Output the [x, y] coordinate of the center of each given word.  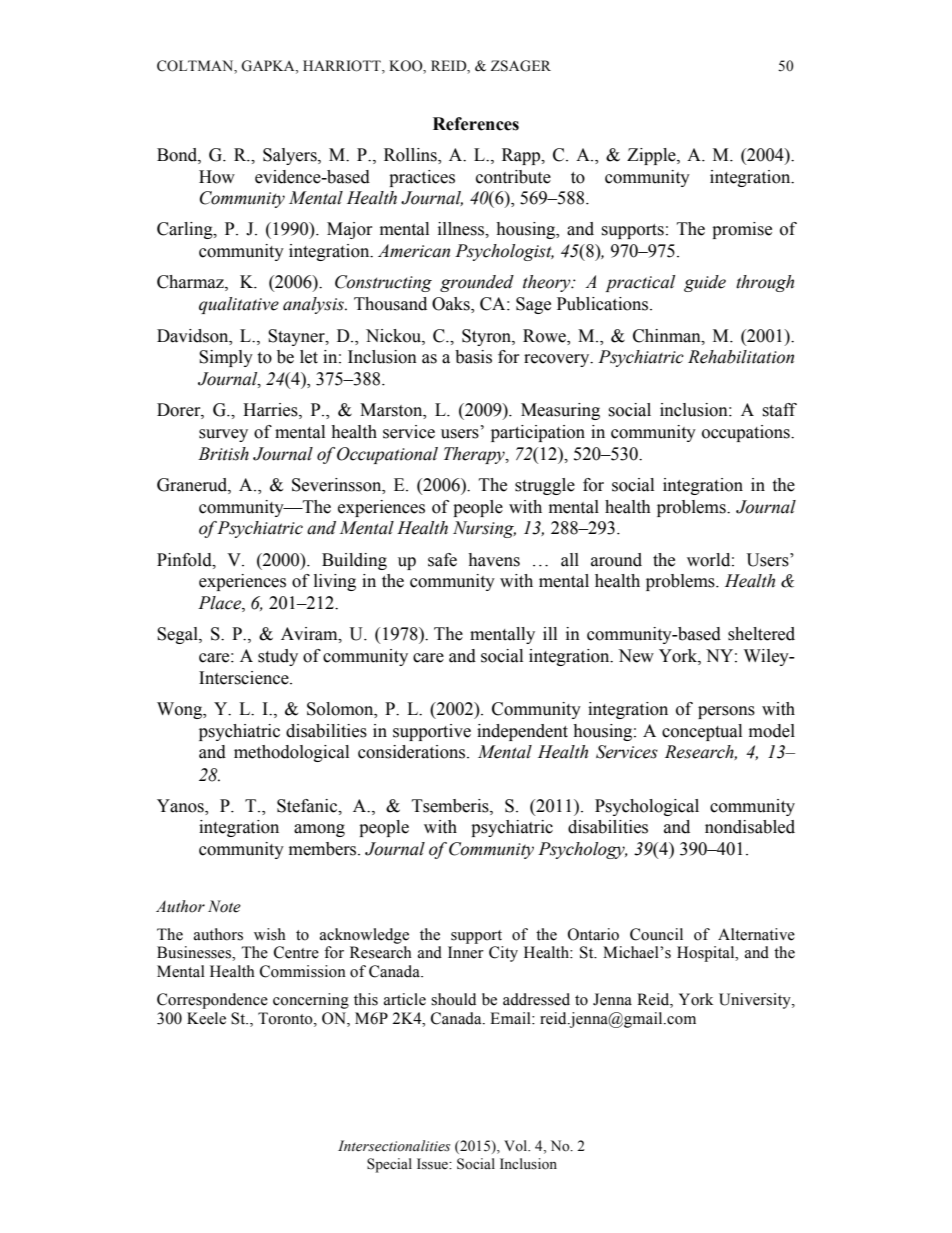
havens [494, 560]
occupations [747, 433]
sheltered [761, 634]
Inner [466, 952]
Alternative [756, 934]
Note [224, 906]
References [476, 124]
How [217, 177]
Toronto [286, 1018]
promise [742, 230]
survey [223, 435]
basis [473, 357]
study [278, 657]
